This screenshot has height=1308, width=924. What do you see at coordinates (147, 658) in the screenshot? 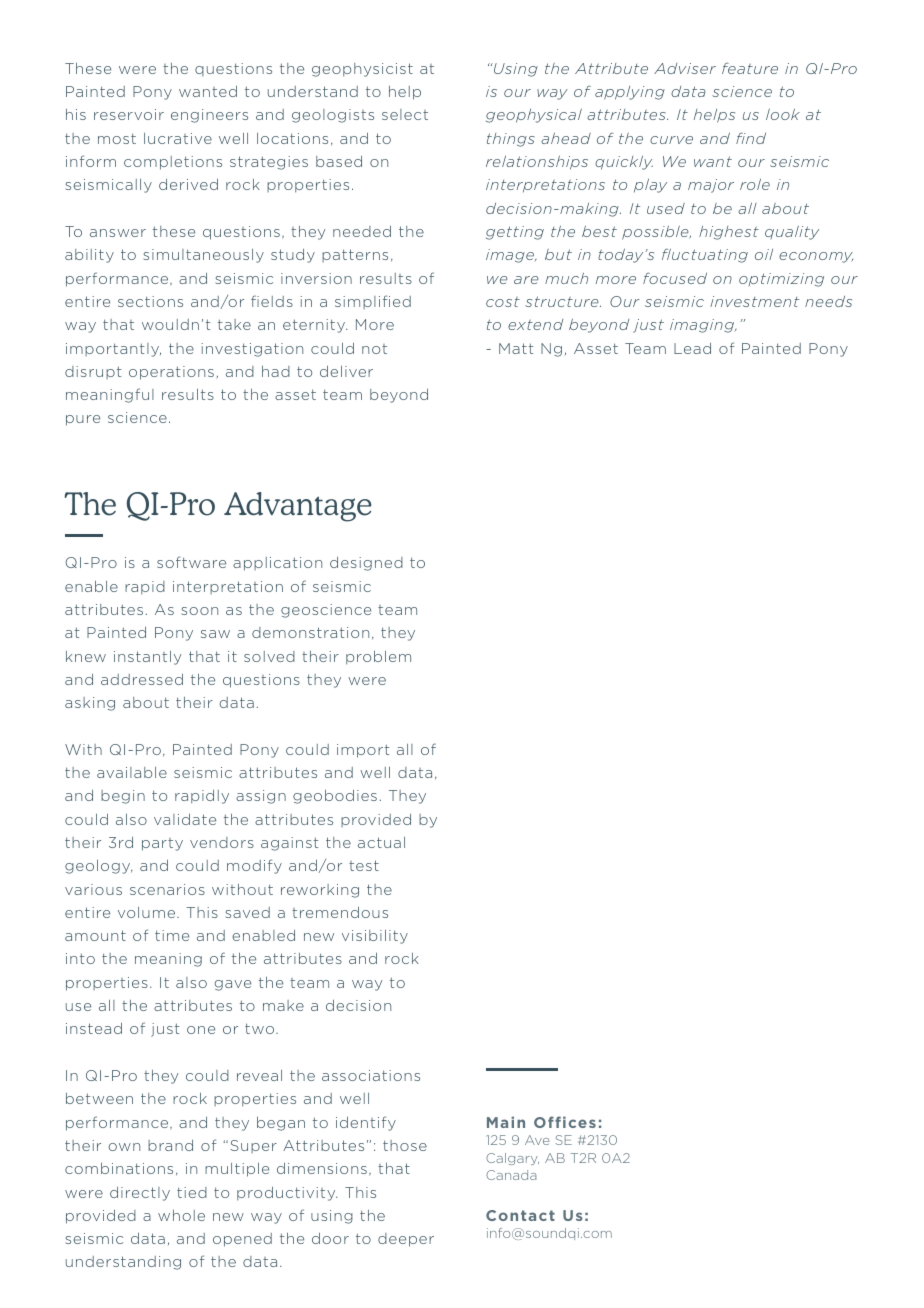
I see `instantly` at bounding box center [147, 658].
